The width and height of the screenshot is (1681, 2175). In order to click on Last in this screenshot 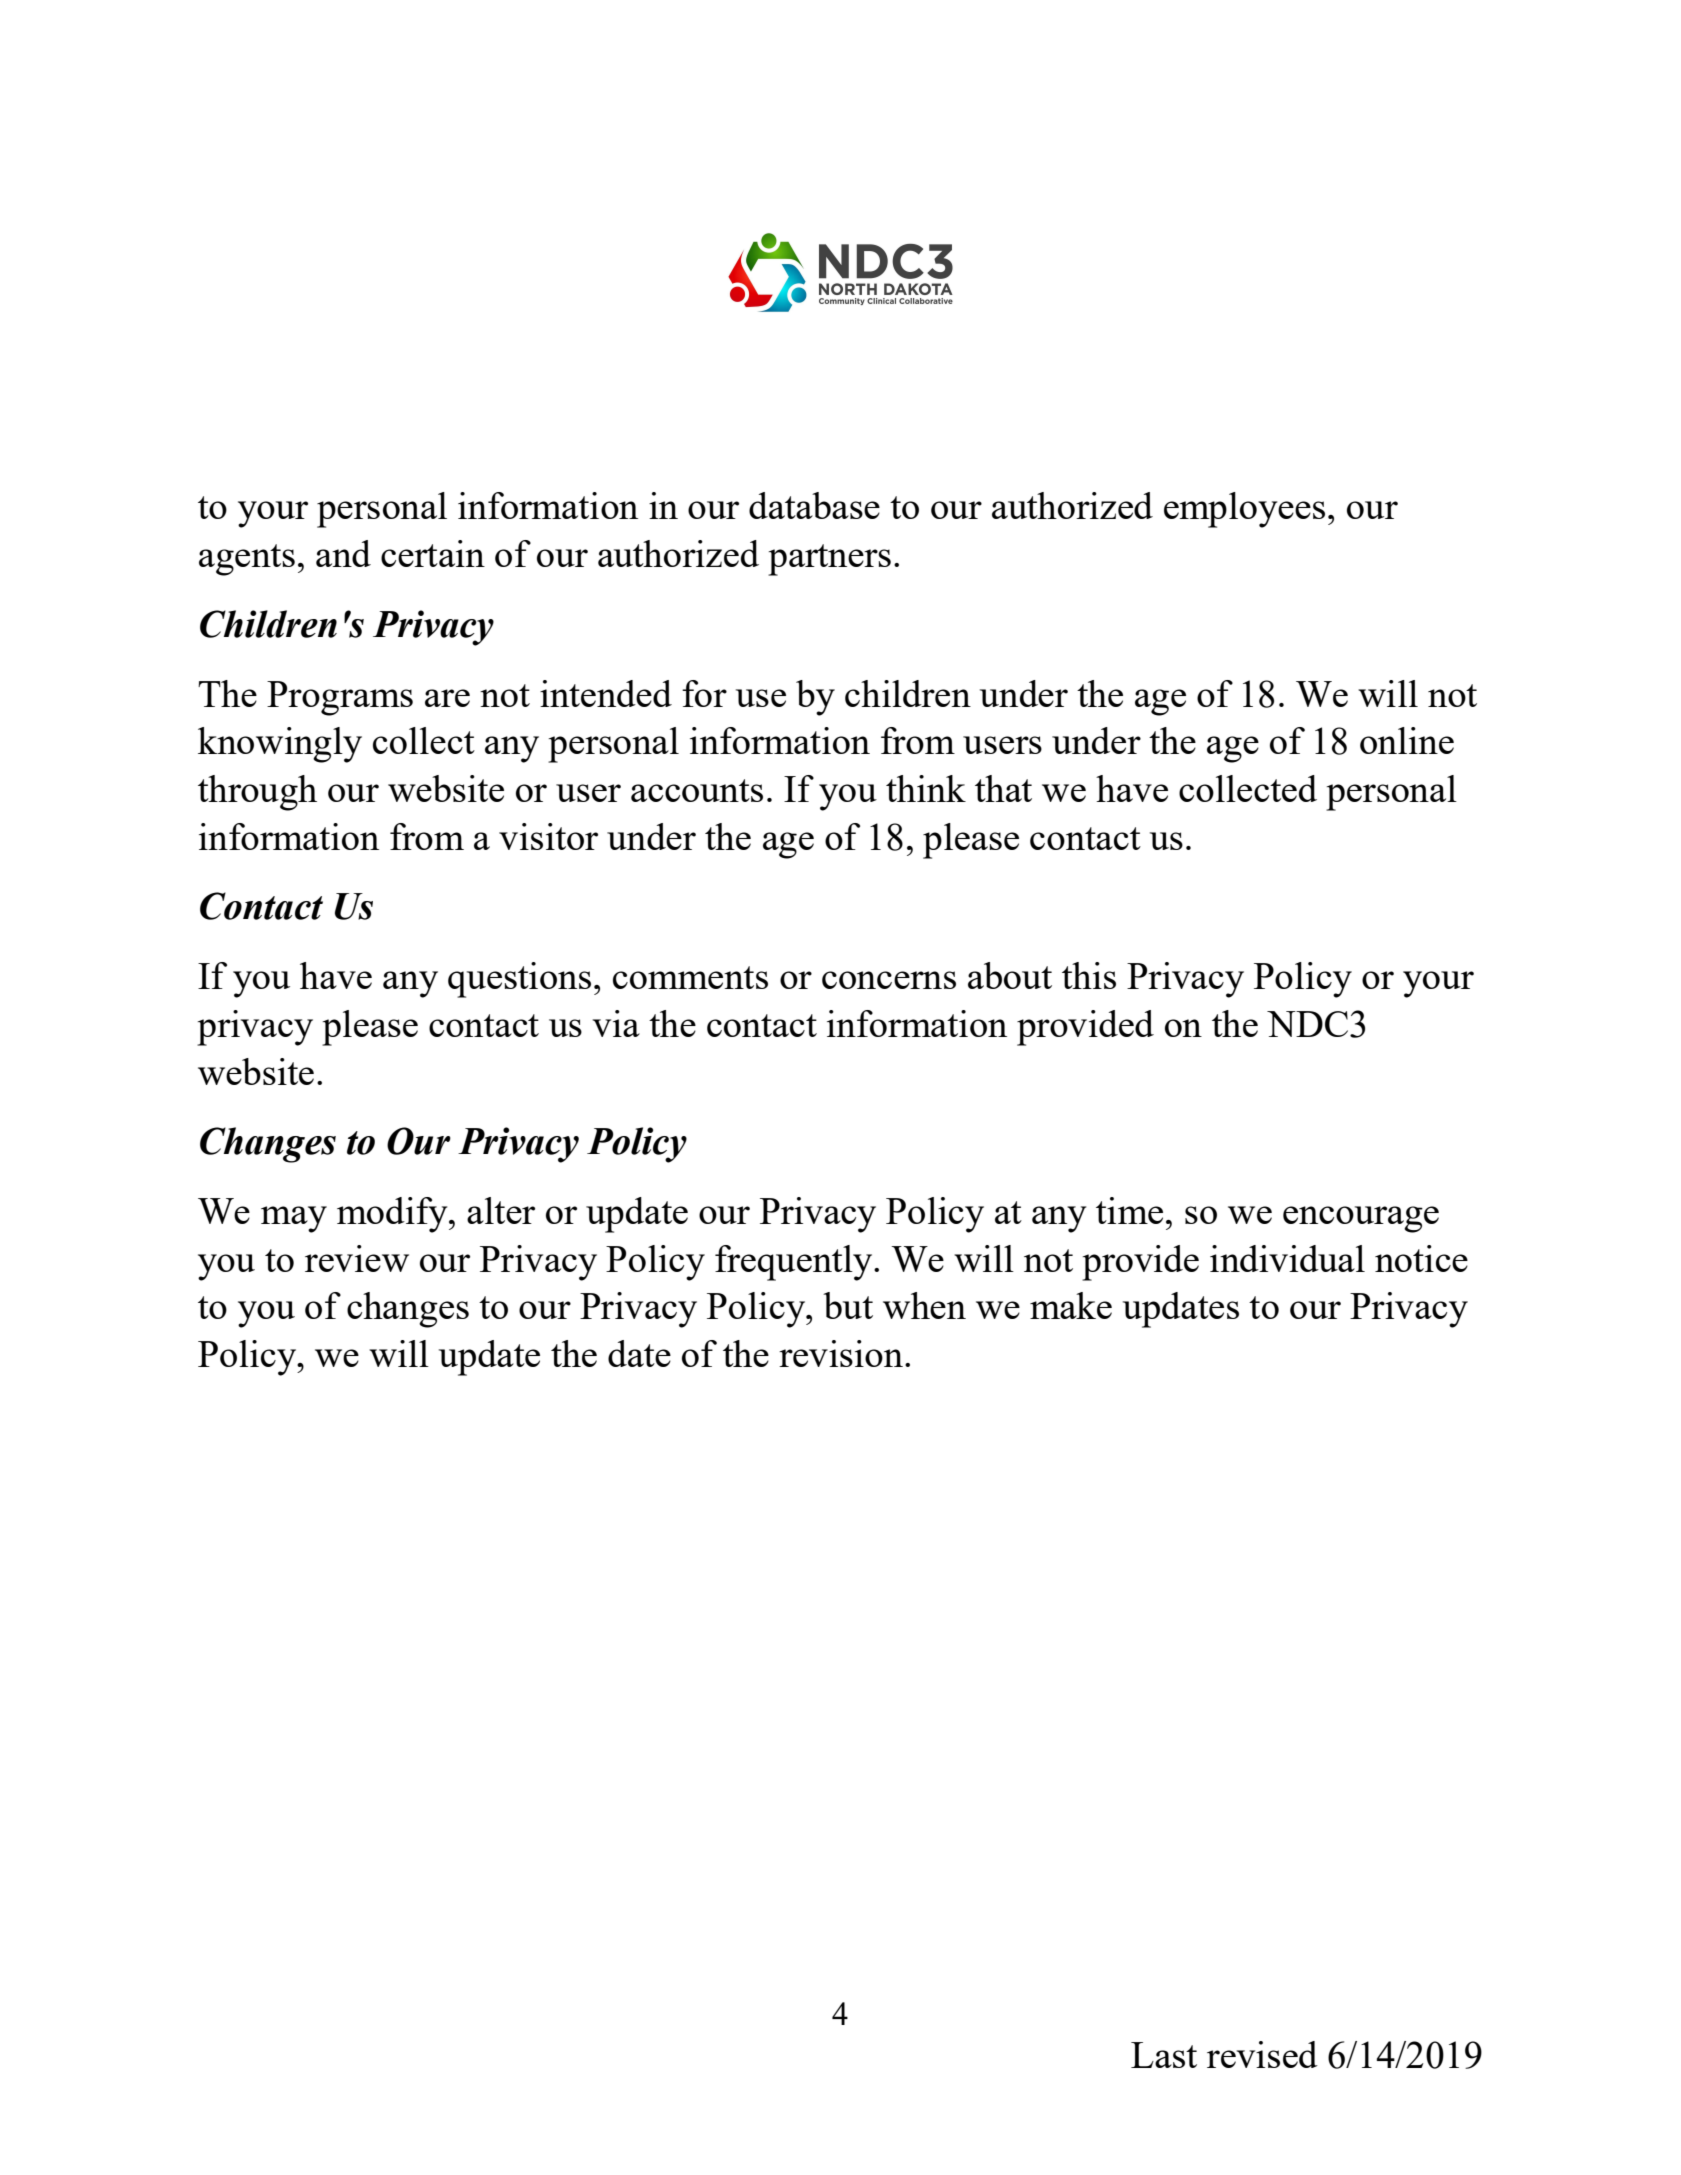, I will do `click(1164, 2055)`.
